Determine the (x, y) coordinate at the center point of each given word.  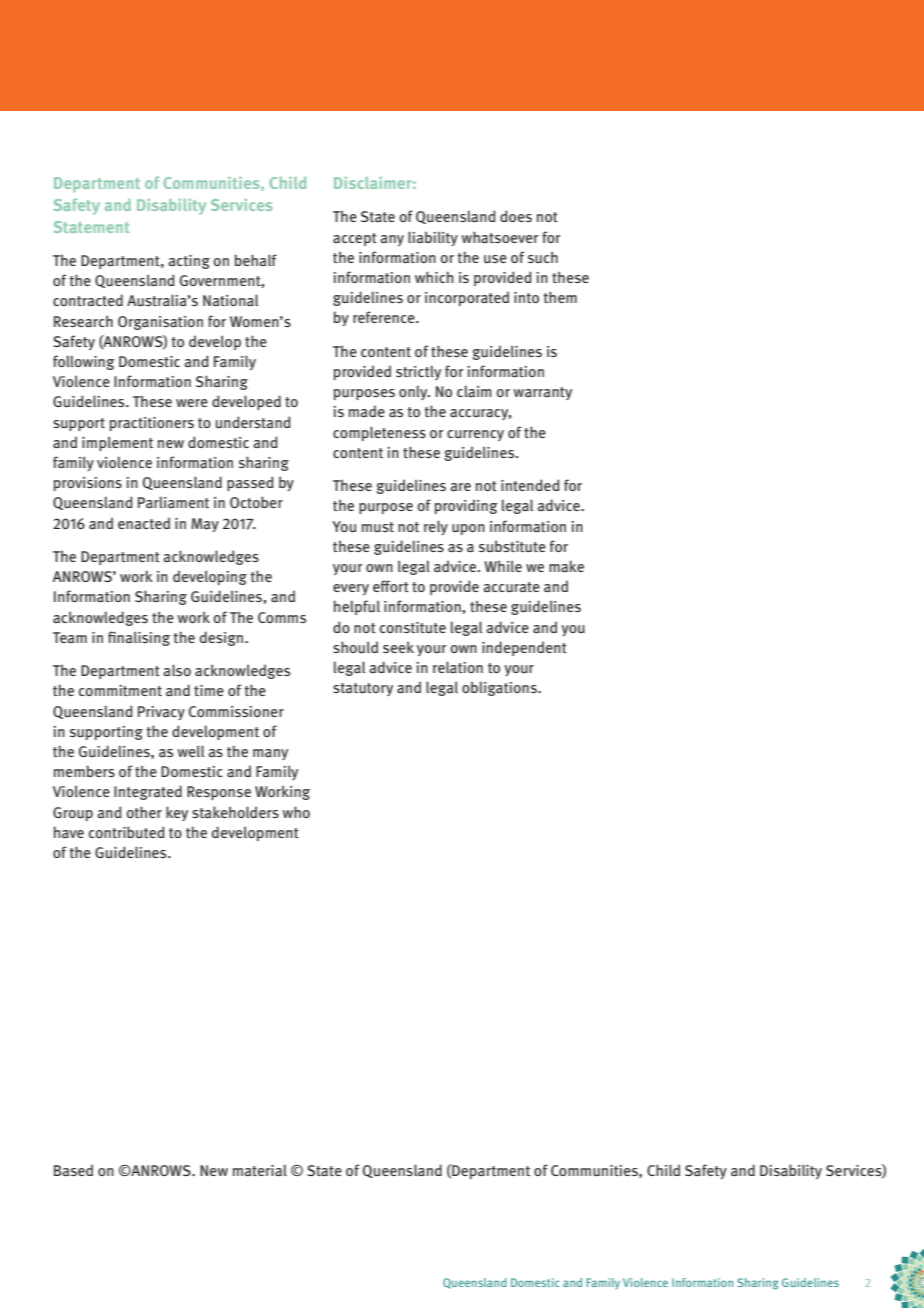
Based (73, 1170)
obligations (500, 688)
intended (530, 485)
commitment (120, 690)
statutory (363, 689)
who (296, 812)
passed (250, 483)
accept (355, 239)
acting (189, 262)
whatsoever (500, 237)
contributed (127, 832)
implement (117, 443)
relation (458, 667)
